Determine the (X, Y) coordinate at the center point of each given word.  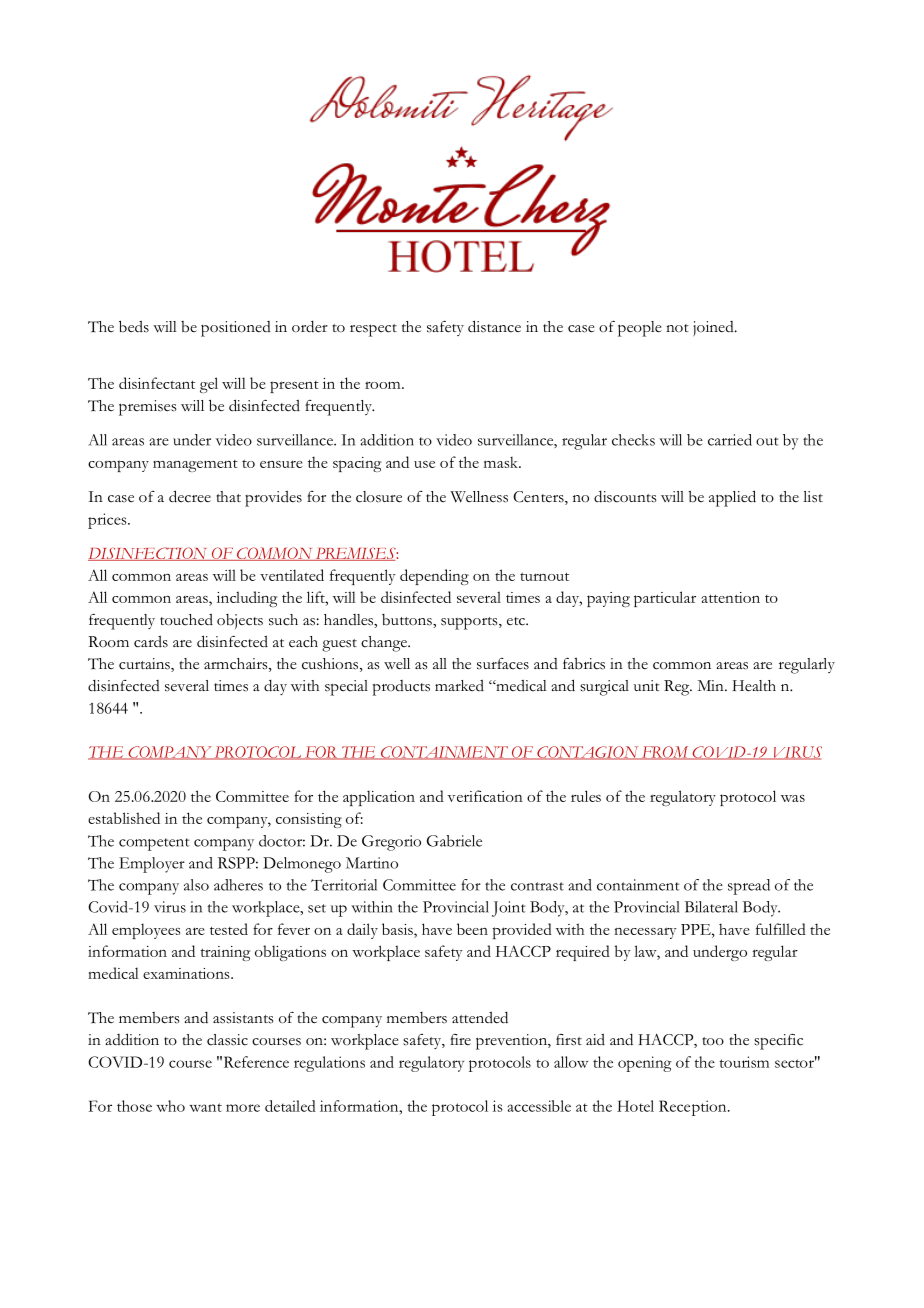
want (205, 1107)
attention (730, 597)
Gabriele (454, 841)
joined (714, 328)
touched (186, 620)
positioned (236, 329)
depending (434, 577)
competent (154, 844)
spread (749, 887)
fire (460, 1039)
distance (494, 326)
